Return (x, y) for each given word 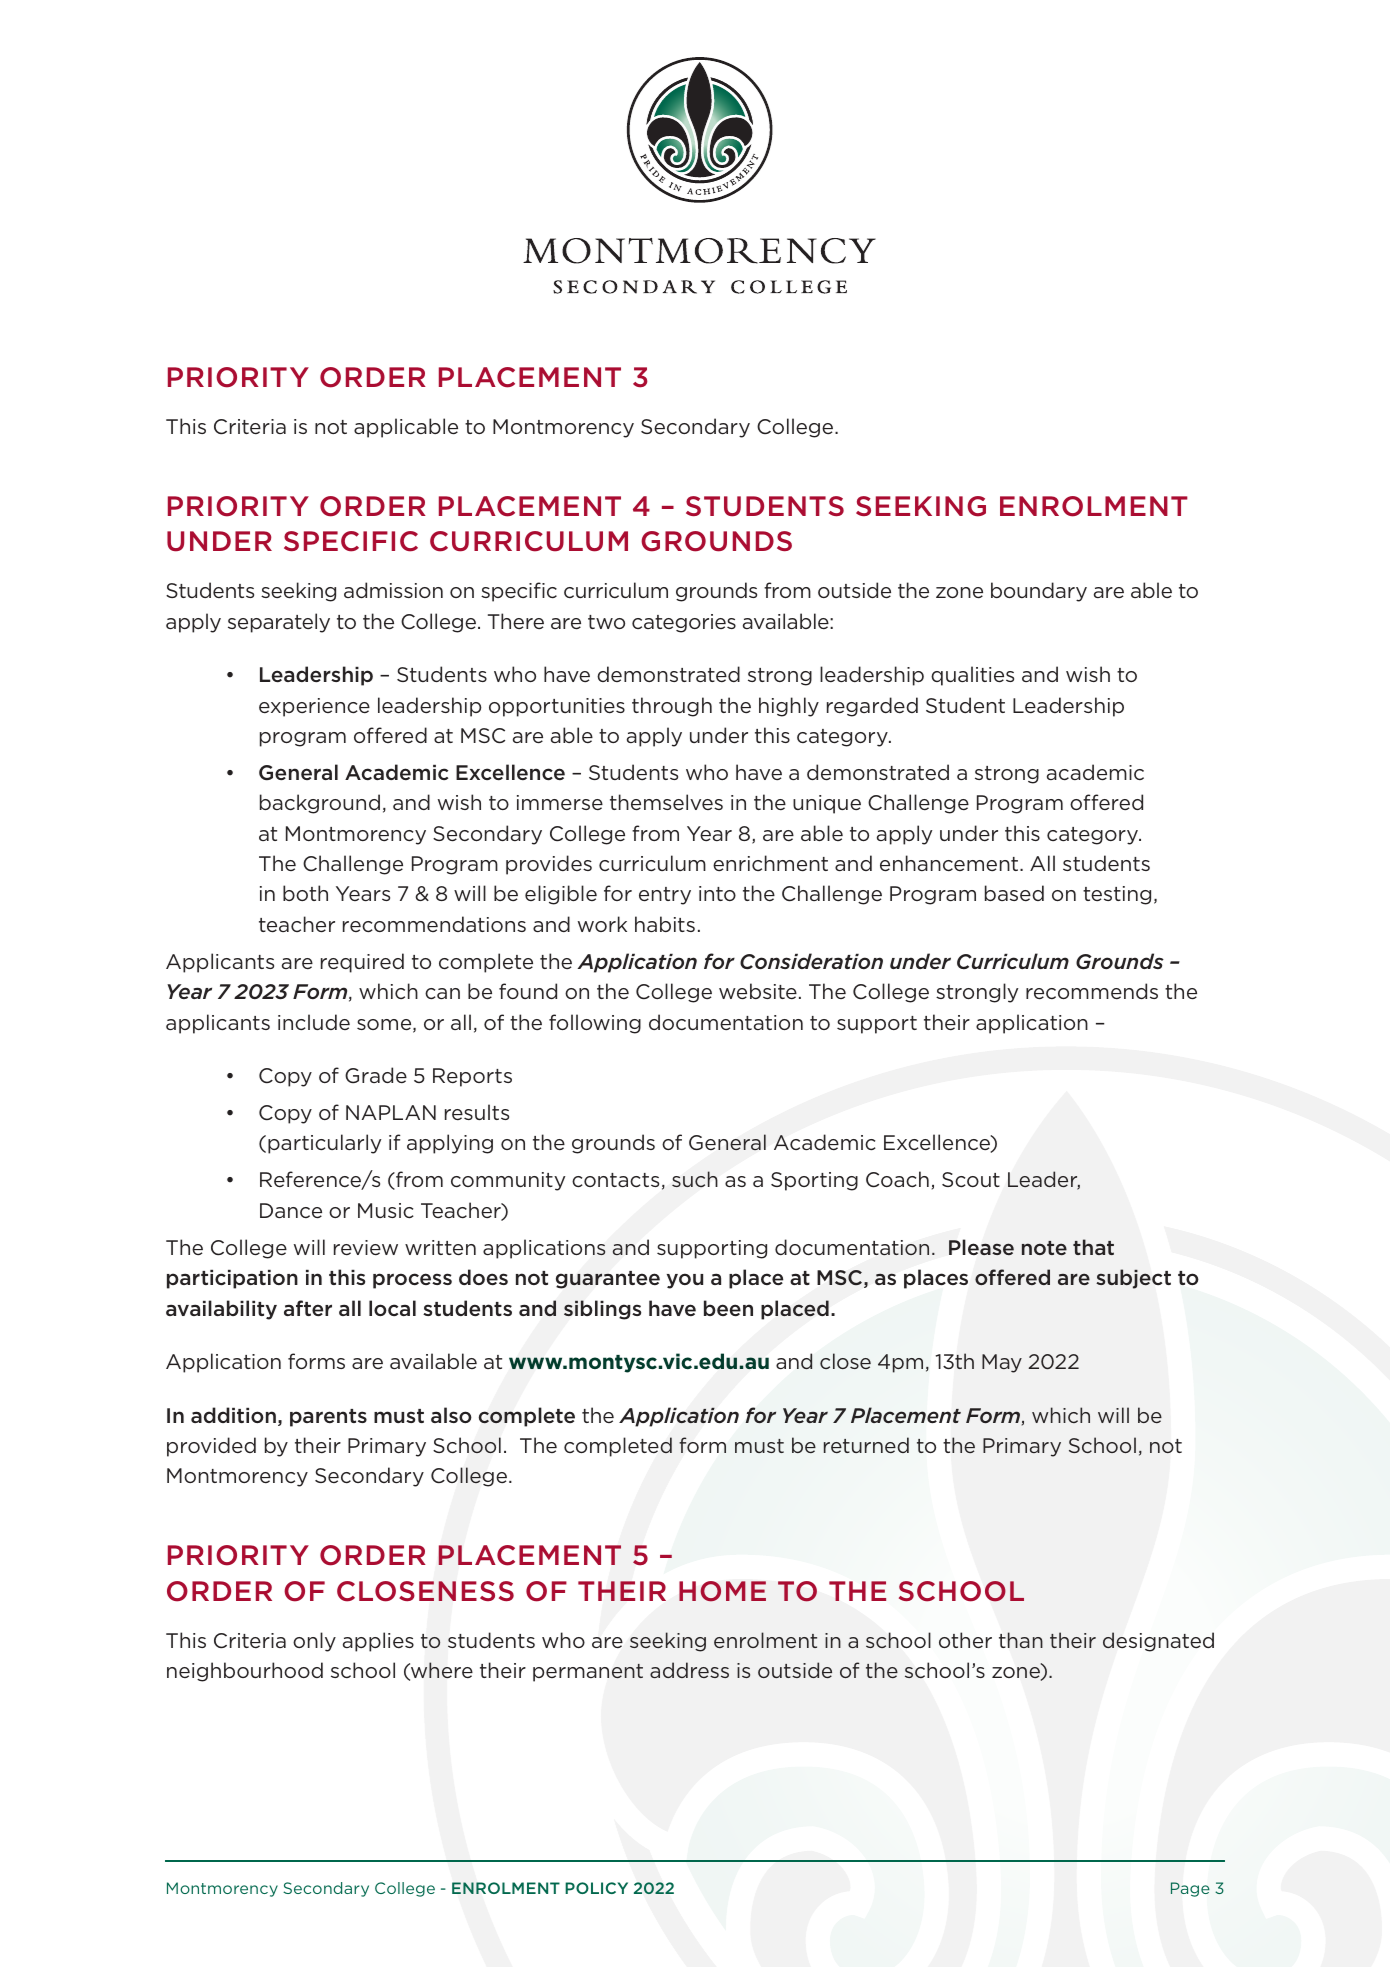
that (1093, 1247)
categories (684, 623)
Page (1190, 1889)
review (366, 1247)
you (685, 1281)
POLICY (596, 1888)
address (689, 1670)
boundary (1039, 592)
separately (279, 623)
